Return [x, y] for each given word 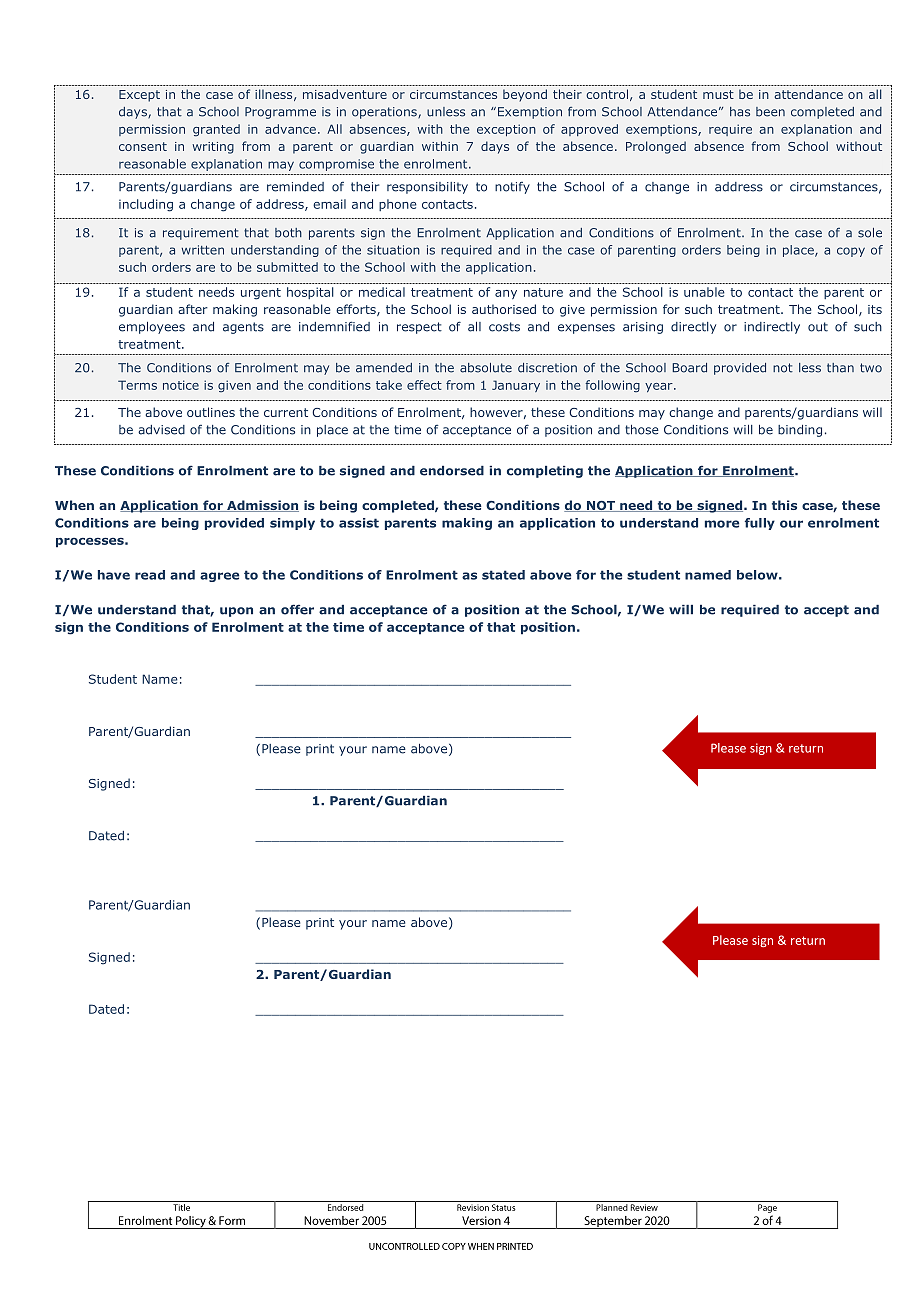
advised [161, 430]
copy [851, 252]
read [150, 575]
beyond [525, 95]
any [506, 294]
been [770, 112]
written [203, 250]
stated [503, 575]
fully [760, 524]
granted [216, 130]
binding [800, 431]
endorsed [452, 471]
